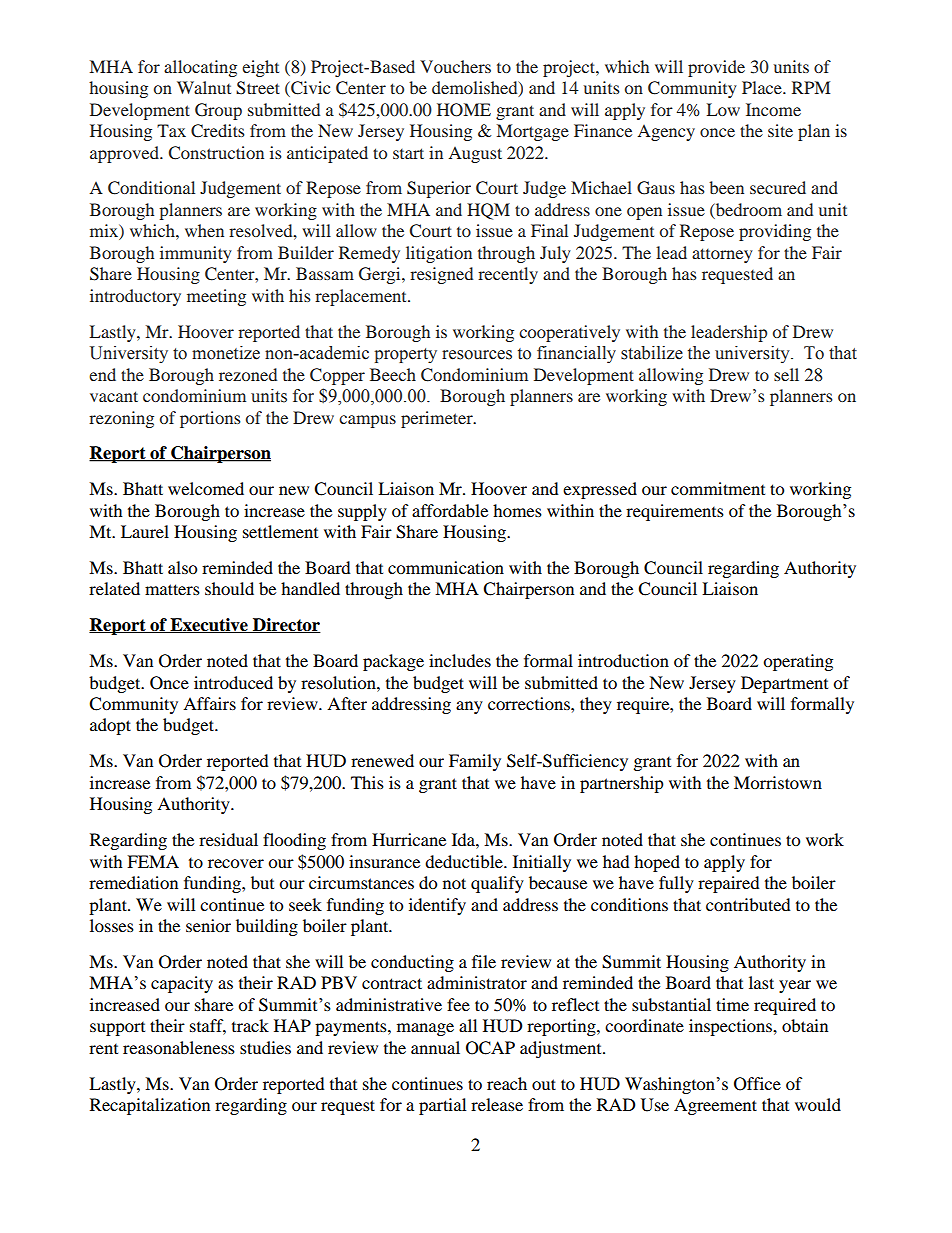 This page has width=952, height=1233. What do you see at coordinates (172, 589) in the page?
I see `matters` at bounding box center [172, 589].
